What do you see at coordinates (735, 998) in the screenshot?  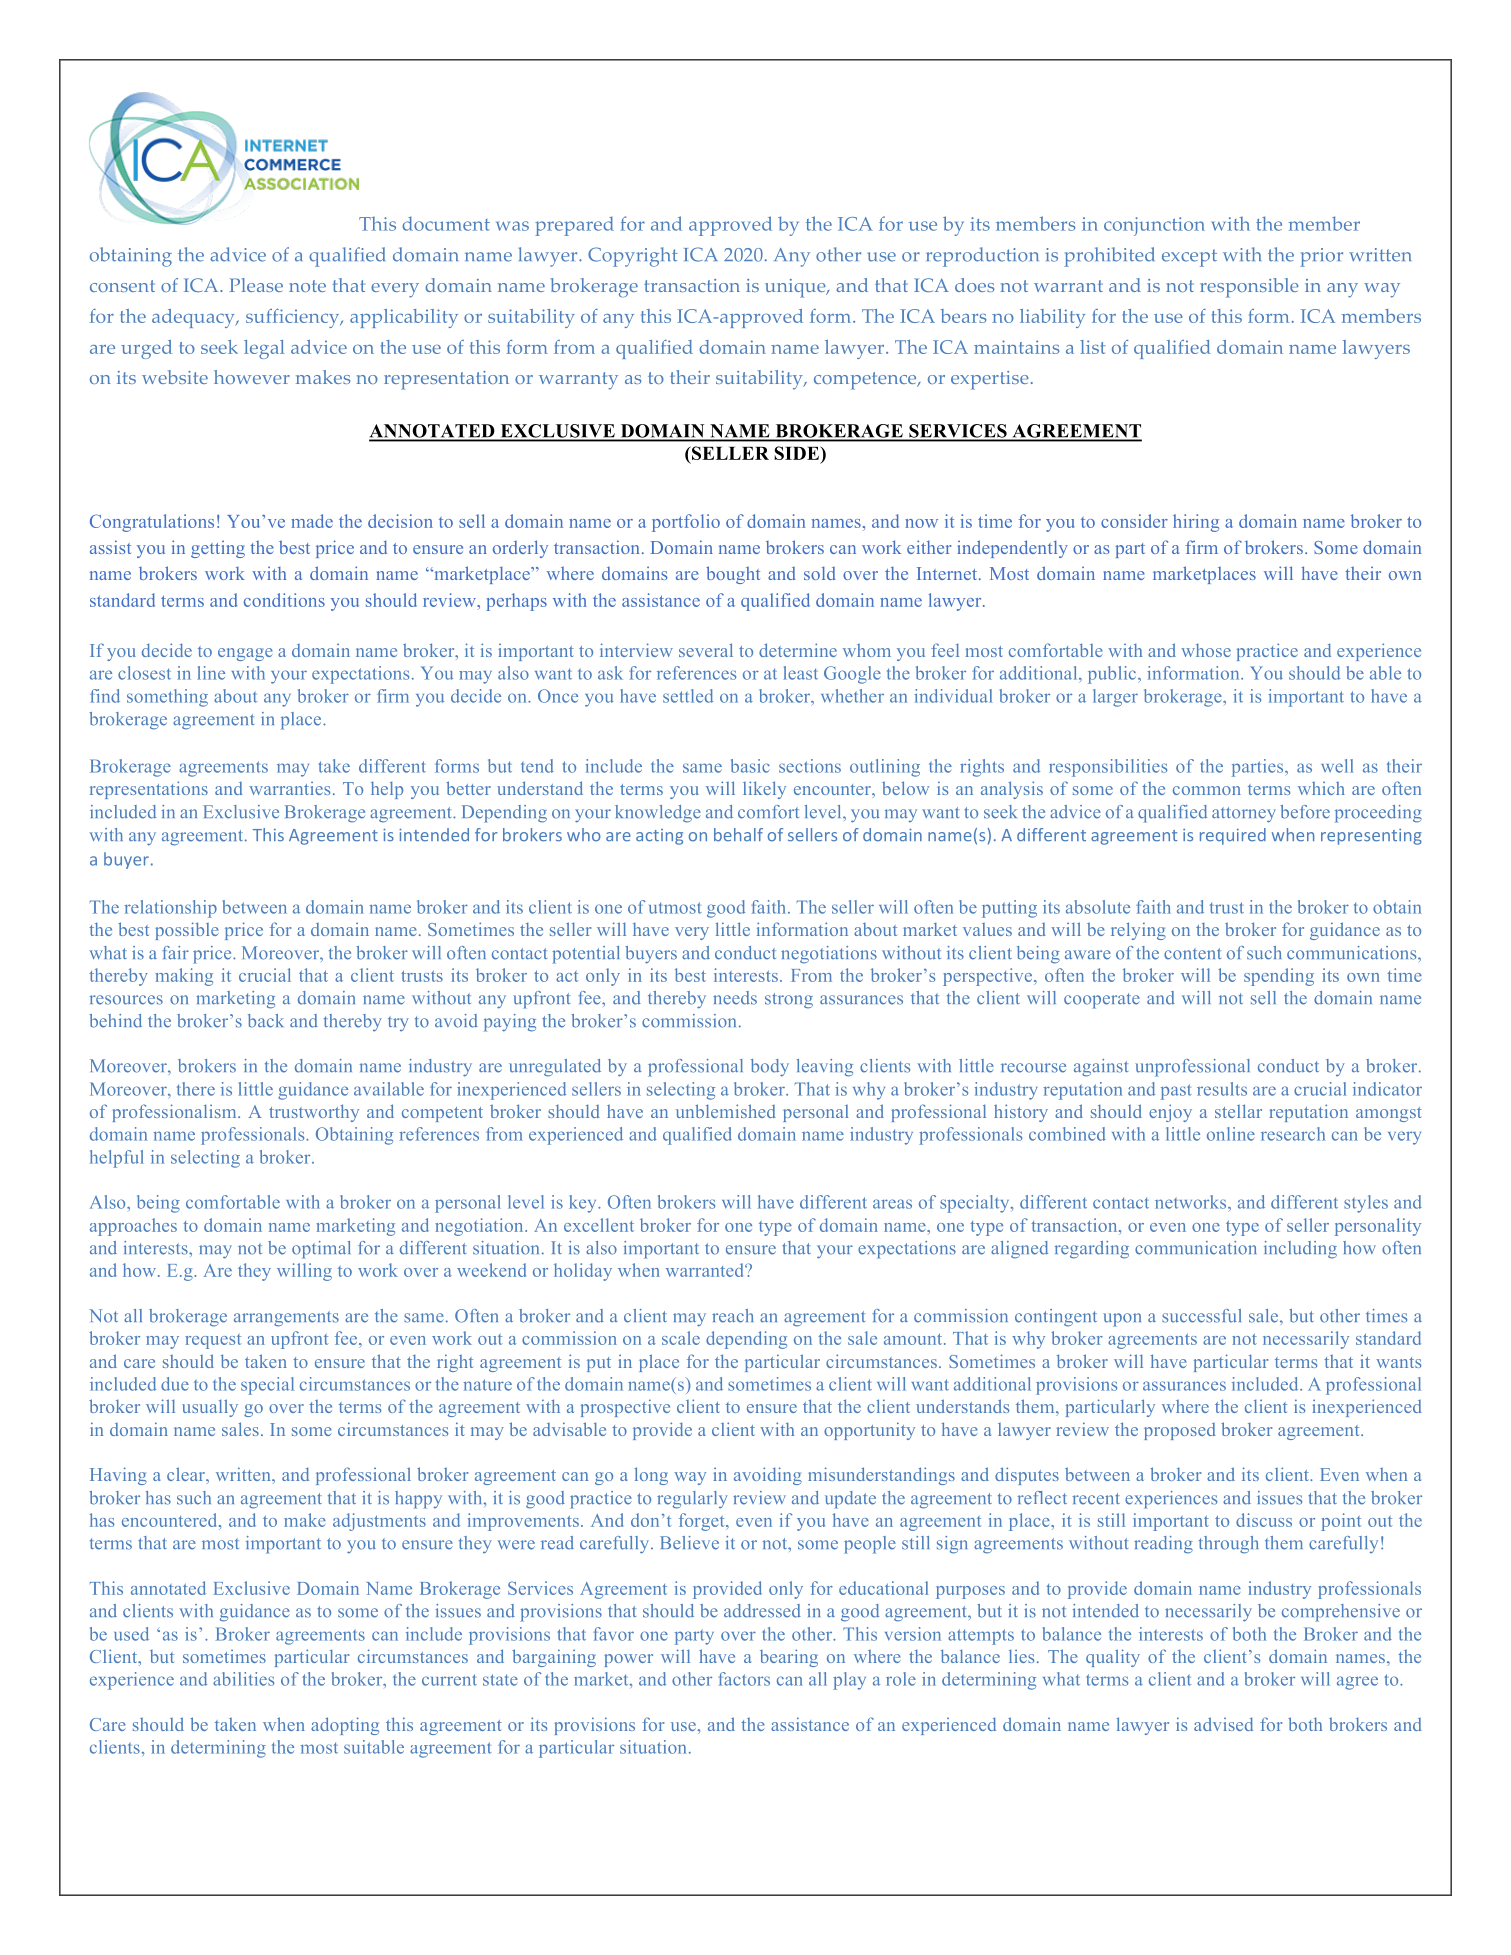 I see `needs` at bounding box center [735, 998].
